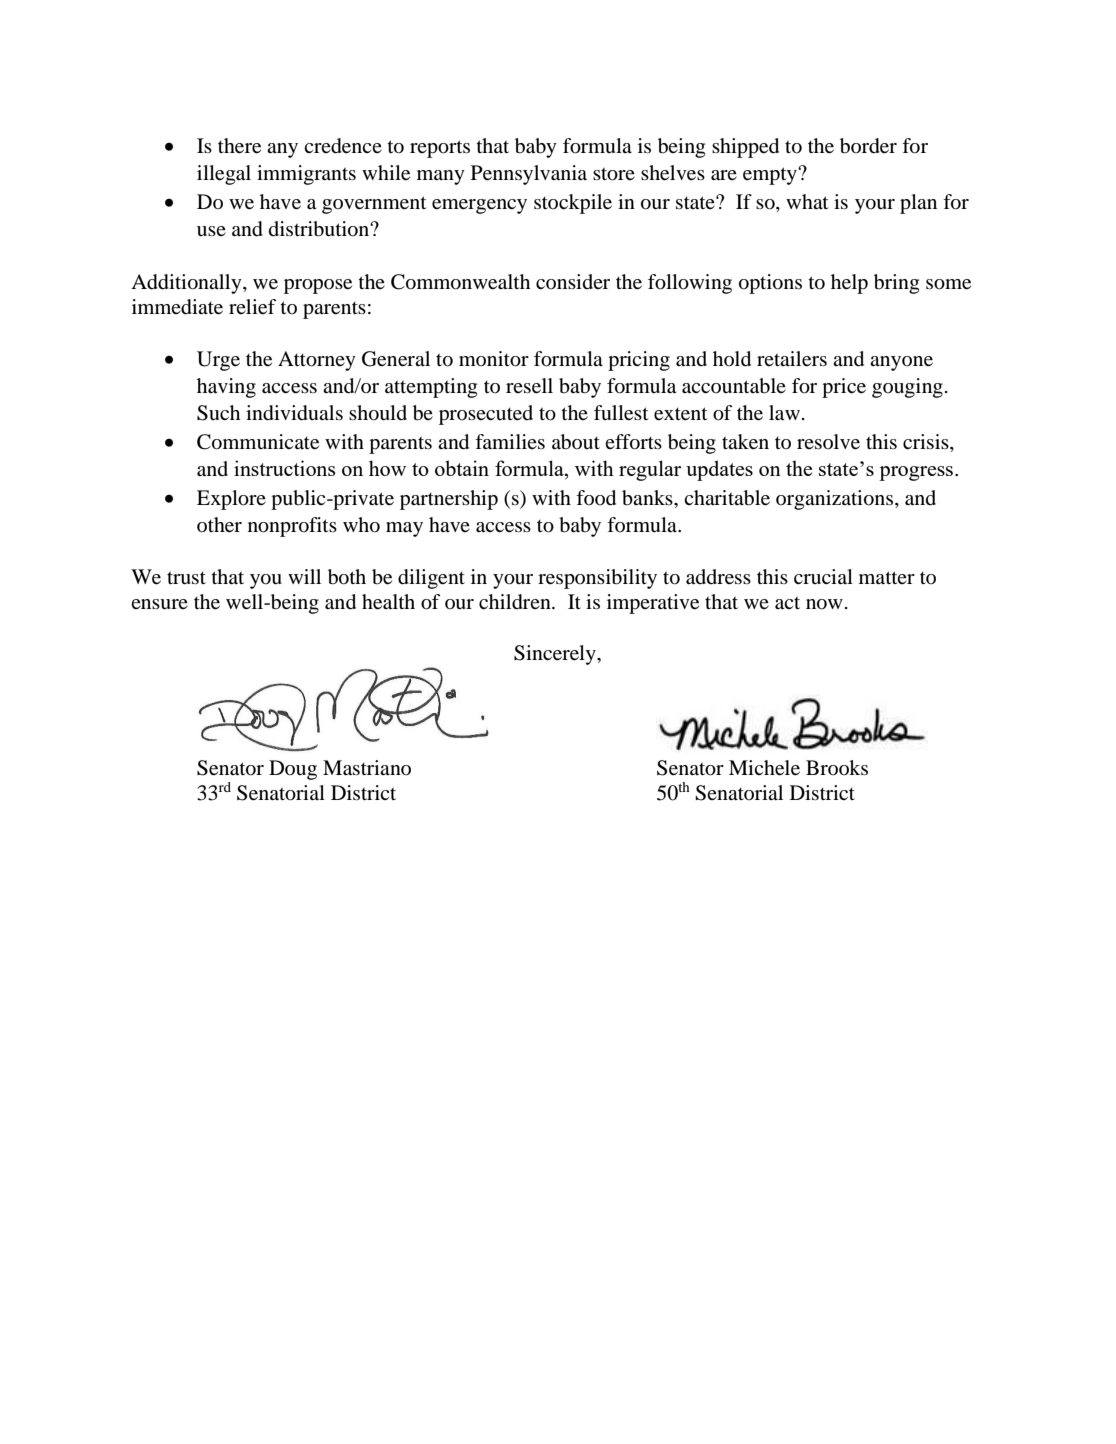  I want to click on border, so click(868, 146).
